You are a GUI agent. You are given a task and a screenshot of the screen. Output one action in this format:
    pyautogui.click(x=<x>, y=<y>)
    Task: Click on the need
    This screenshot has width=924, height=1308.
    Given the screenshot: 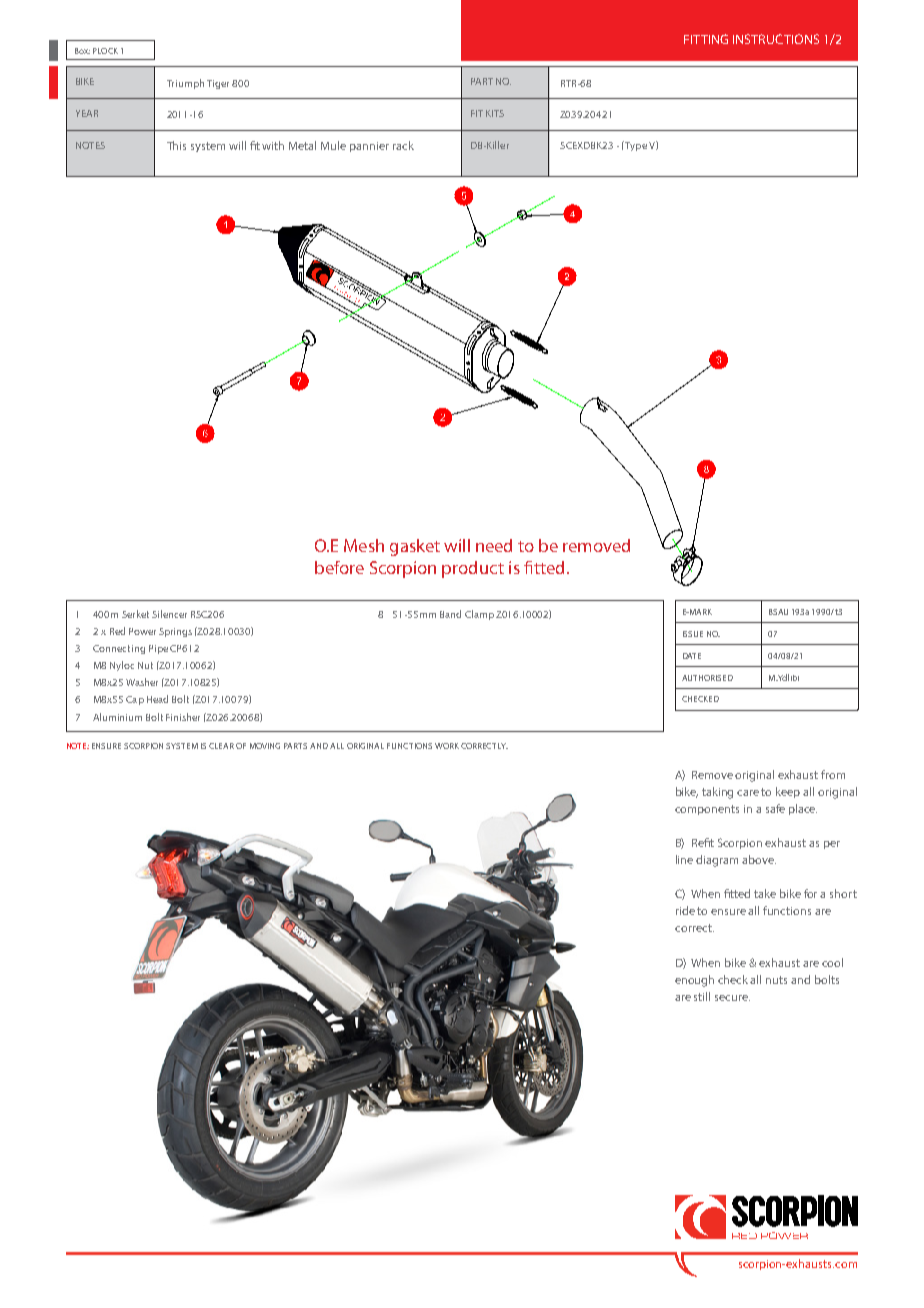 What is the action you would take?
    pyautogui.click(x=494, y=545)
